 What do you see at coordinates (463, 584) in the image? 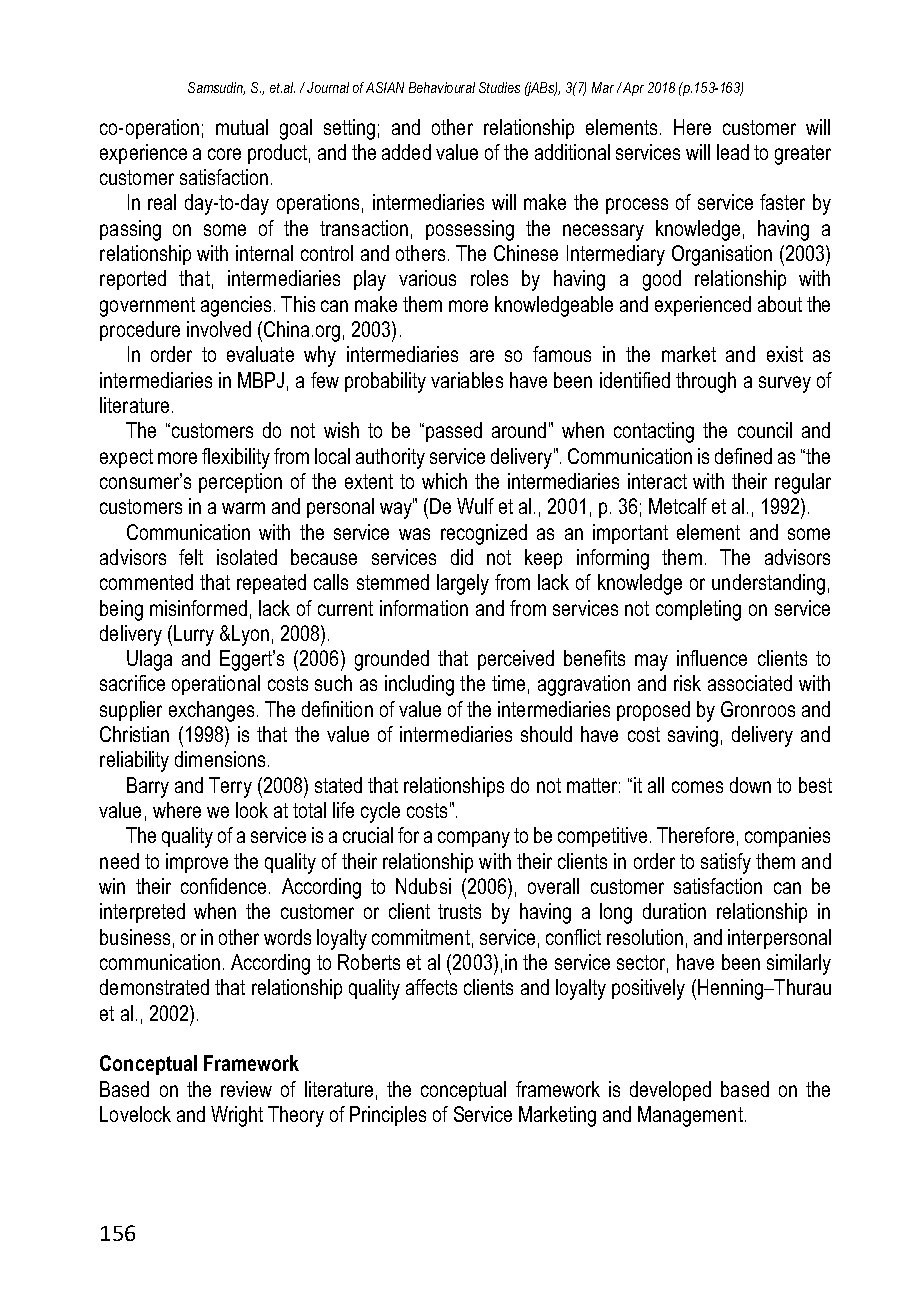
I see `largely` at bounding box center [463, 584].
